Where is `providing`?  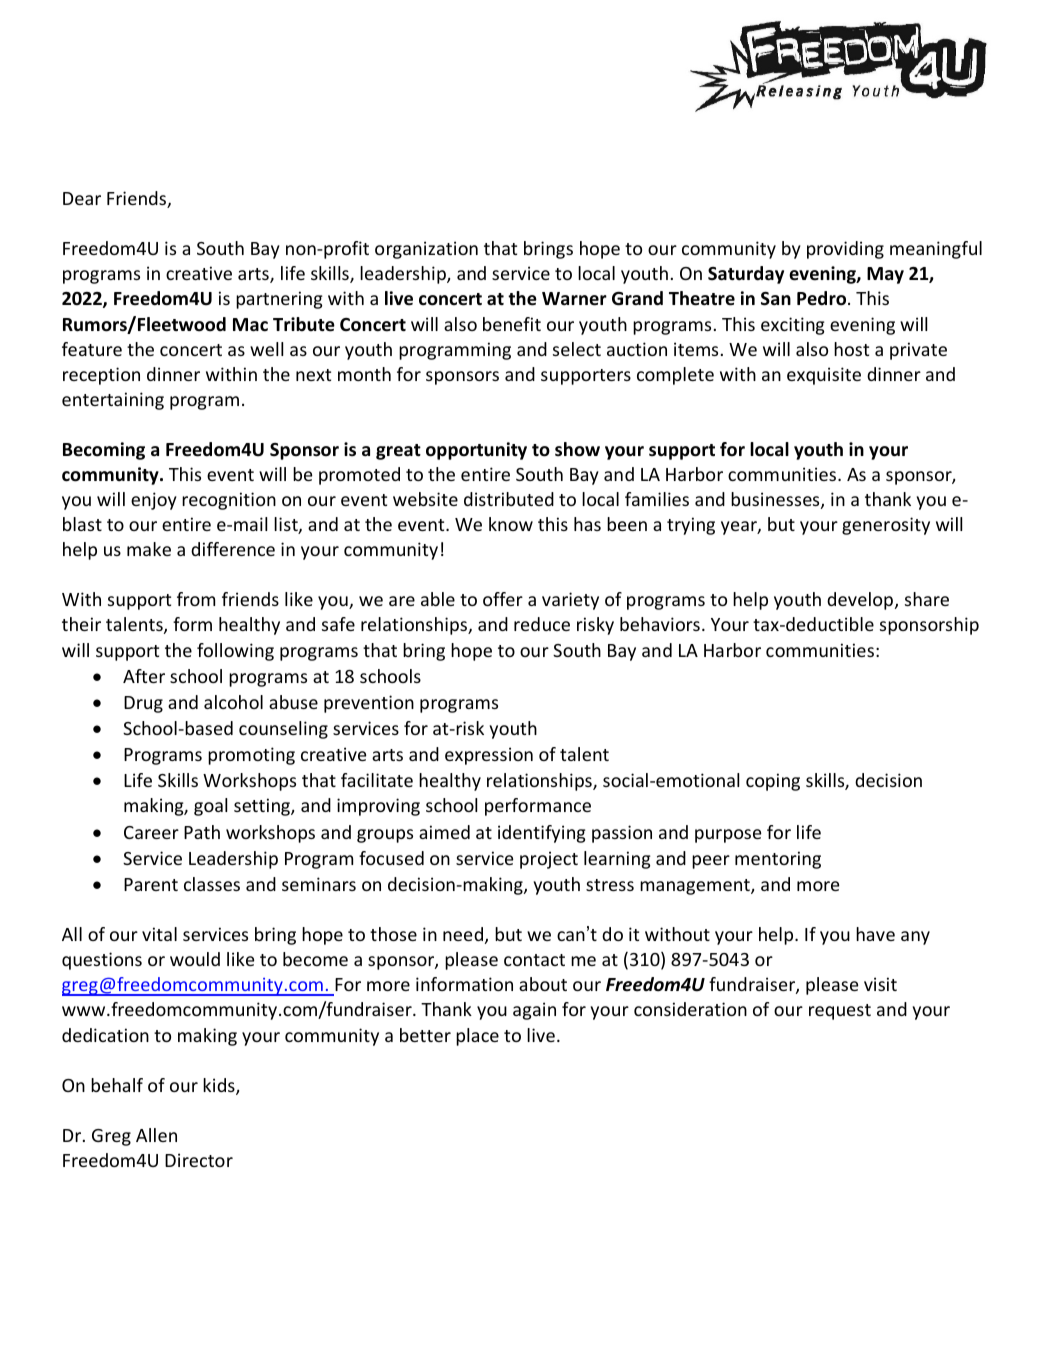
providing is located at coordinates (845, 250).
